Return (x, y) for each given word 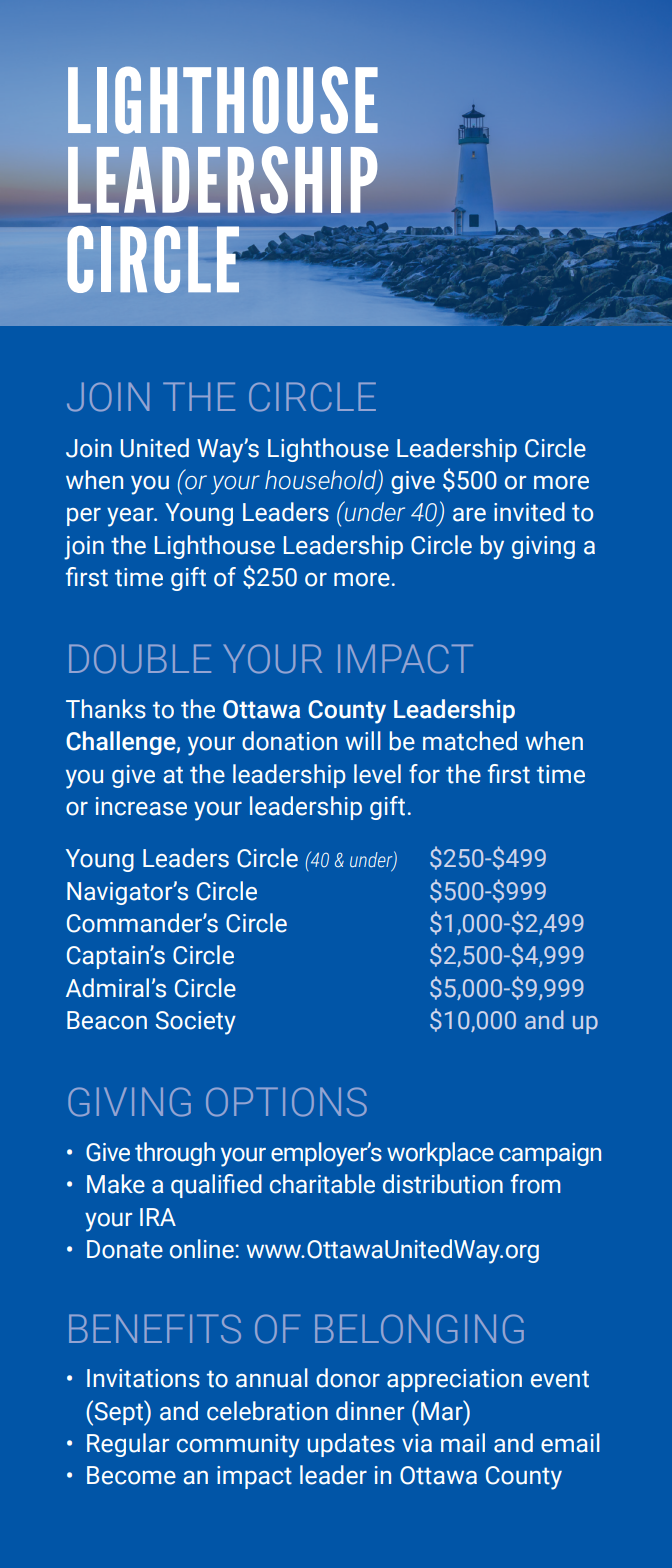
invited (529, 512)
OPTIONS (286, 1102)
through (175, 1154)
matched (470, 741)
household (322, 481)
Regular (128, 1445)
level (377, 774)
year (131, 517)
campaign (550, 1154)
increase (141, 806)
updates (351, 1445)
